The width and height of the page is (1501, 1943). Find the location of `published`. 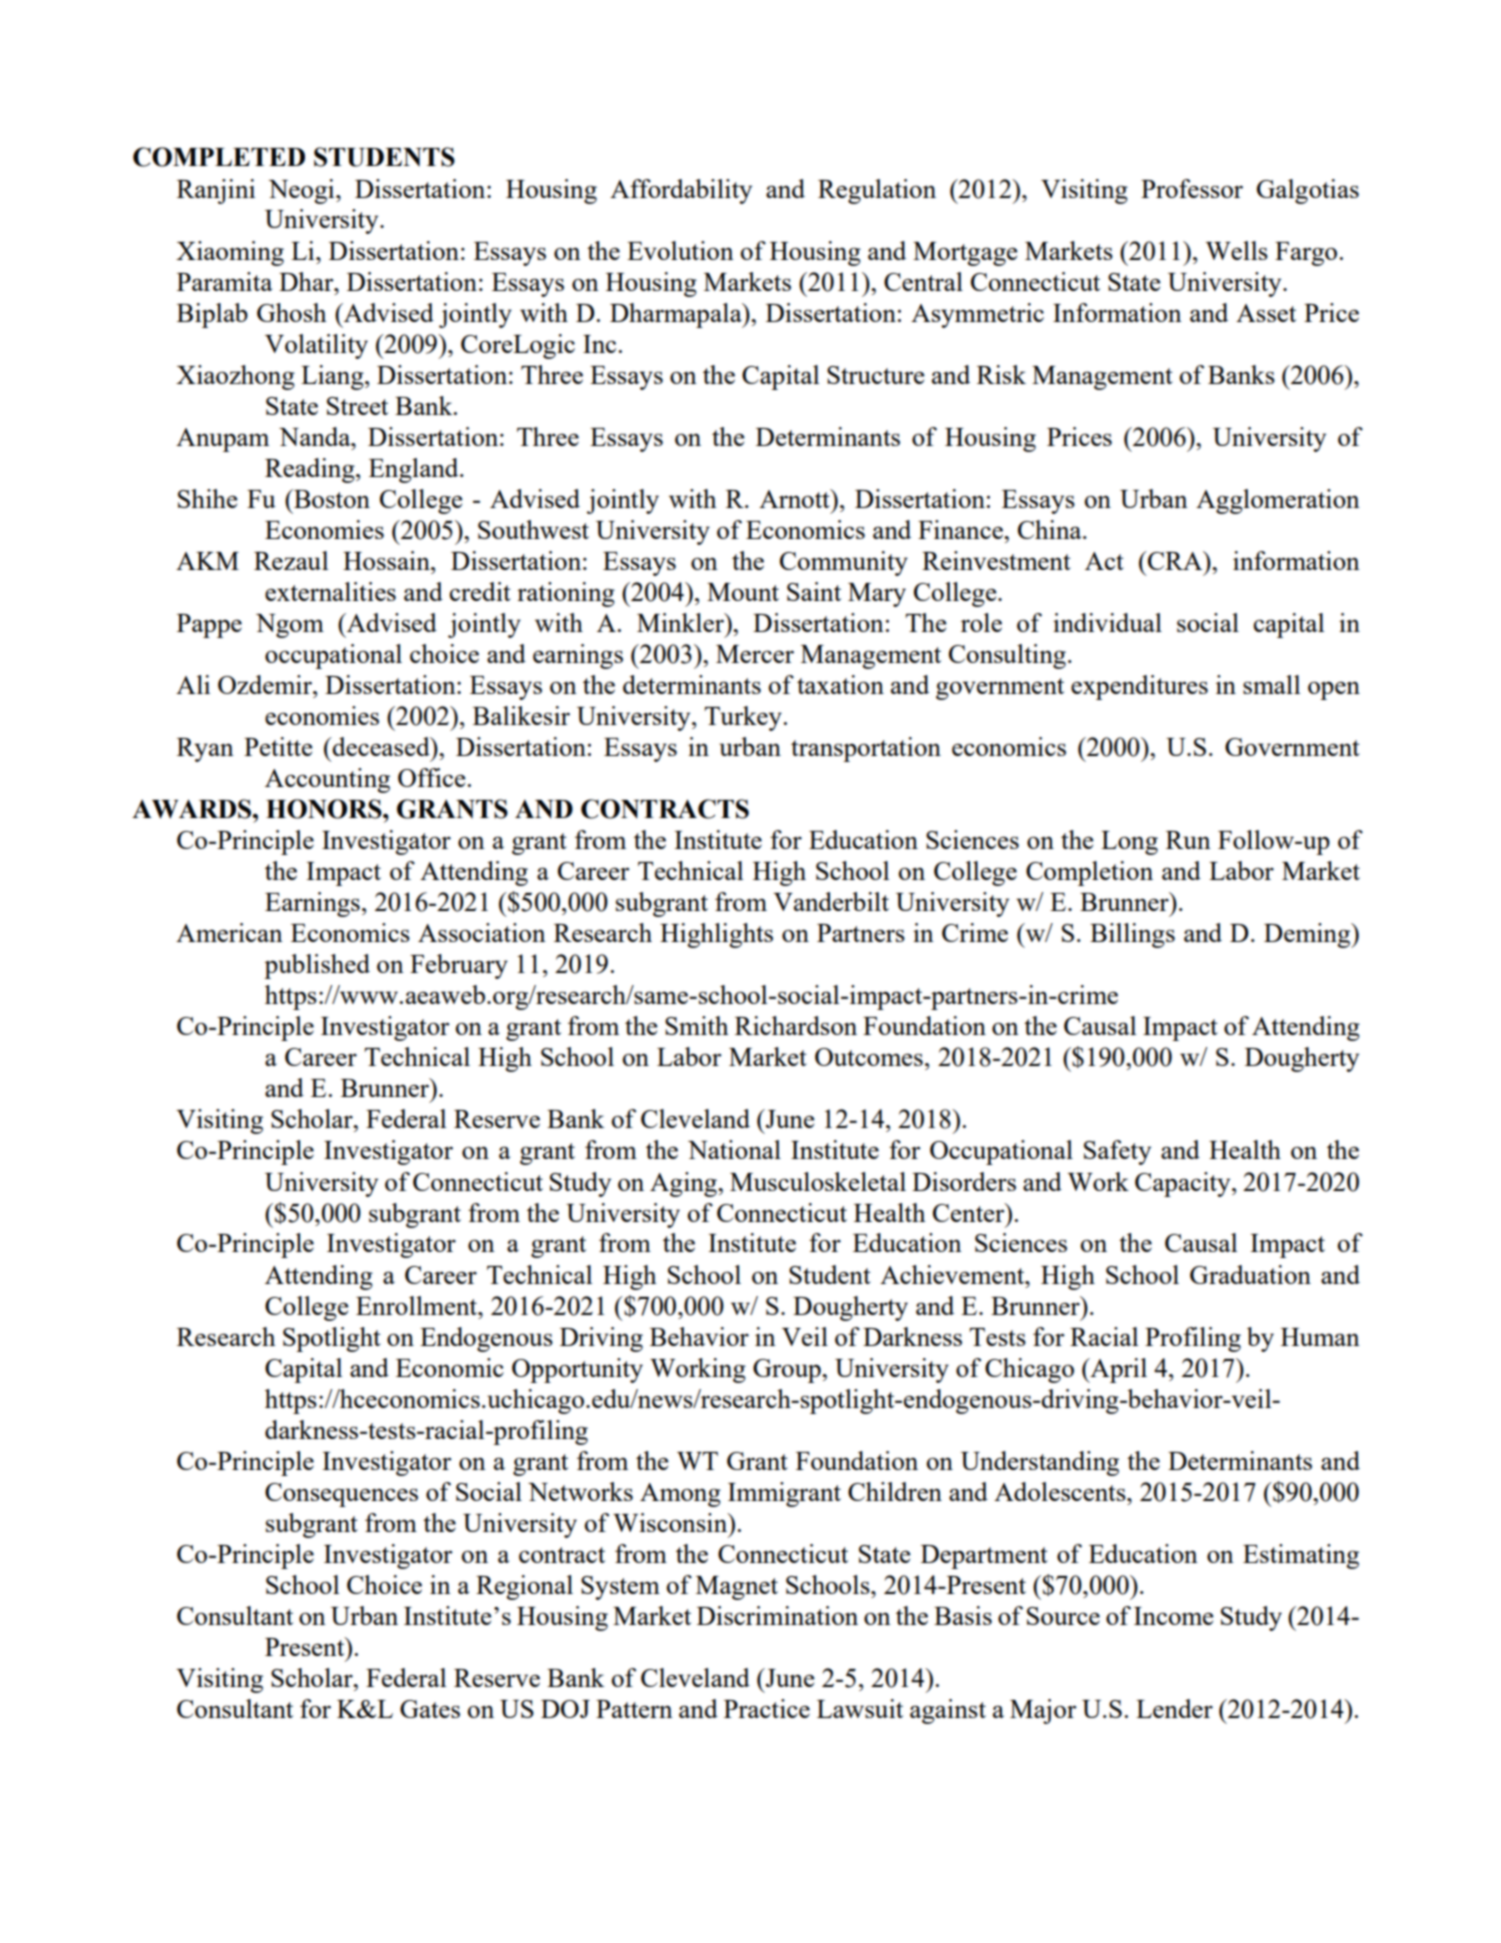

published is located at coordinates (317, 966).
